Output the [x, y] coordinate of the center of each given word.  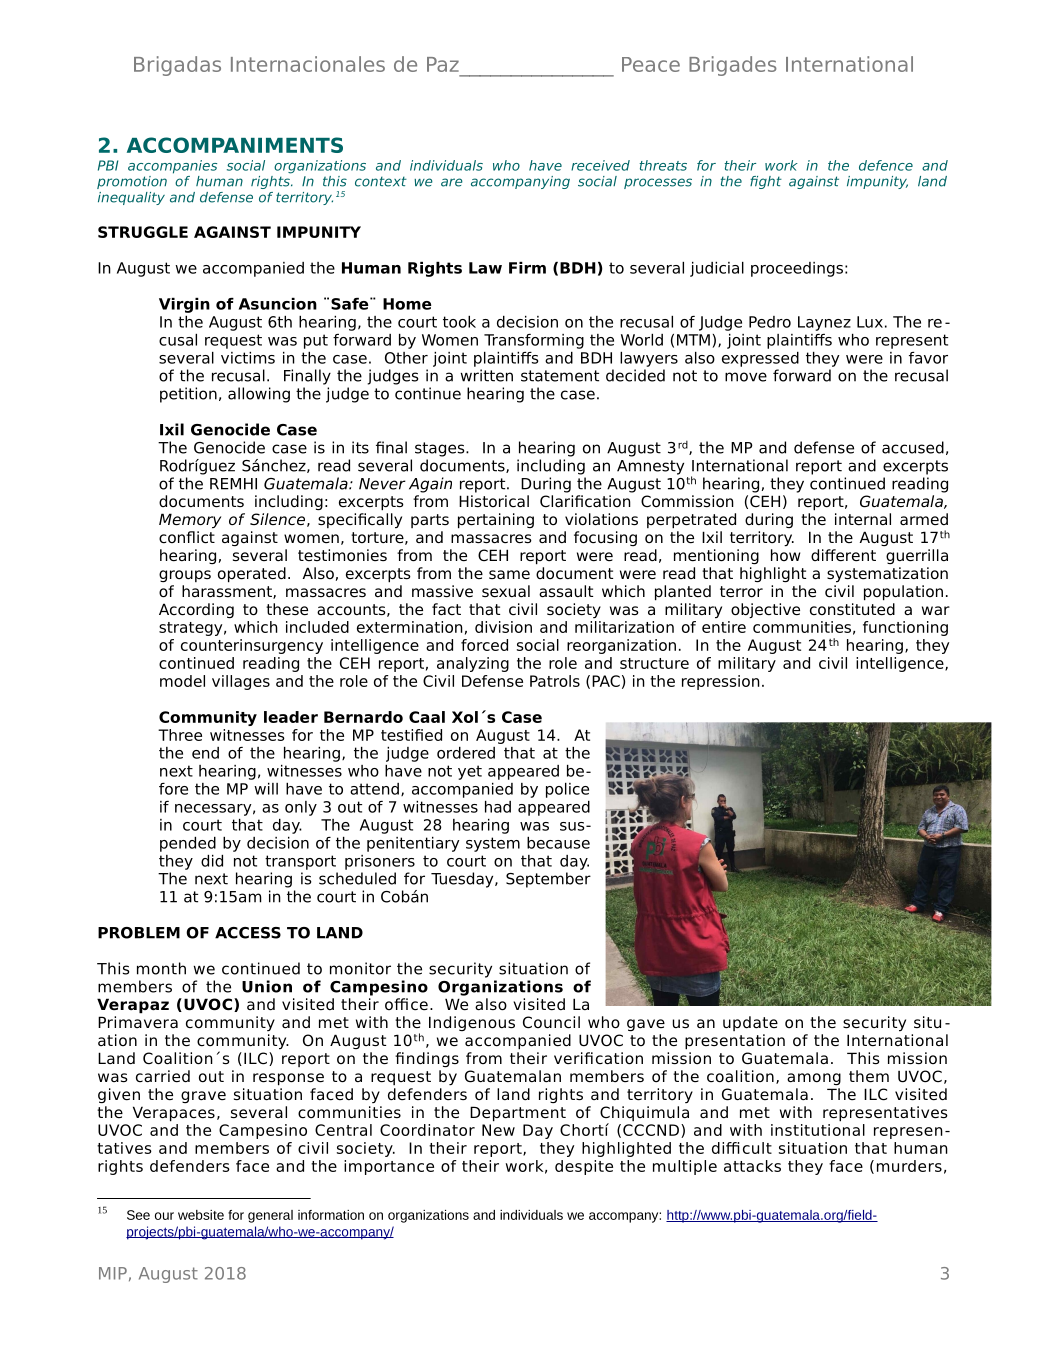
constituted [852, 609]
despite [584, 1167]
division [503, 627]
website [201, 1215]
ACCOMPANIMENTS [235, 145]
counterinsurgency [252, 646]
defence [886, 165]
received [600, 165]
